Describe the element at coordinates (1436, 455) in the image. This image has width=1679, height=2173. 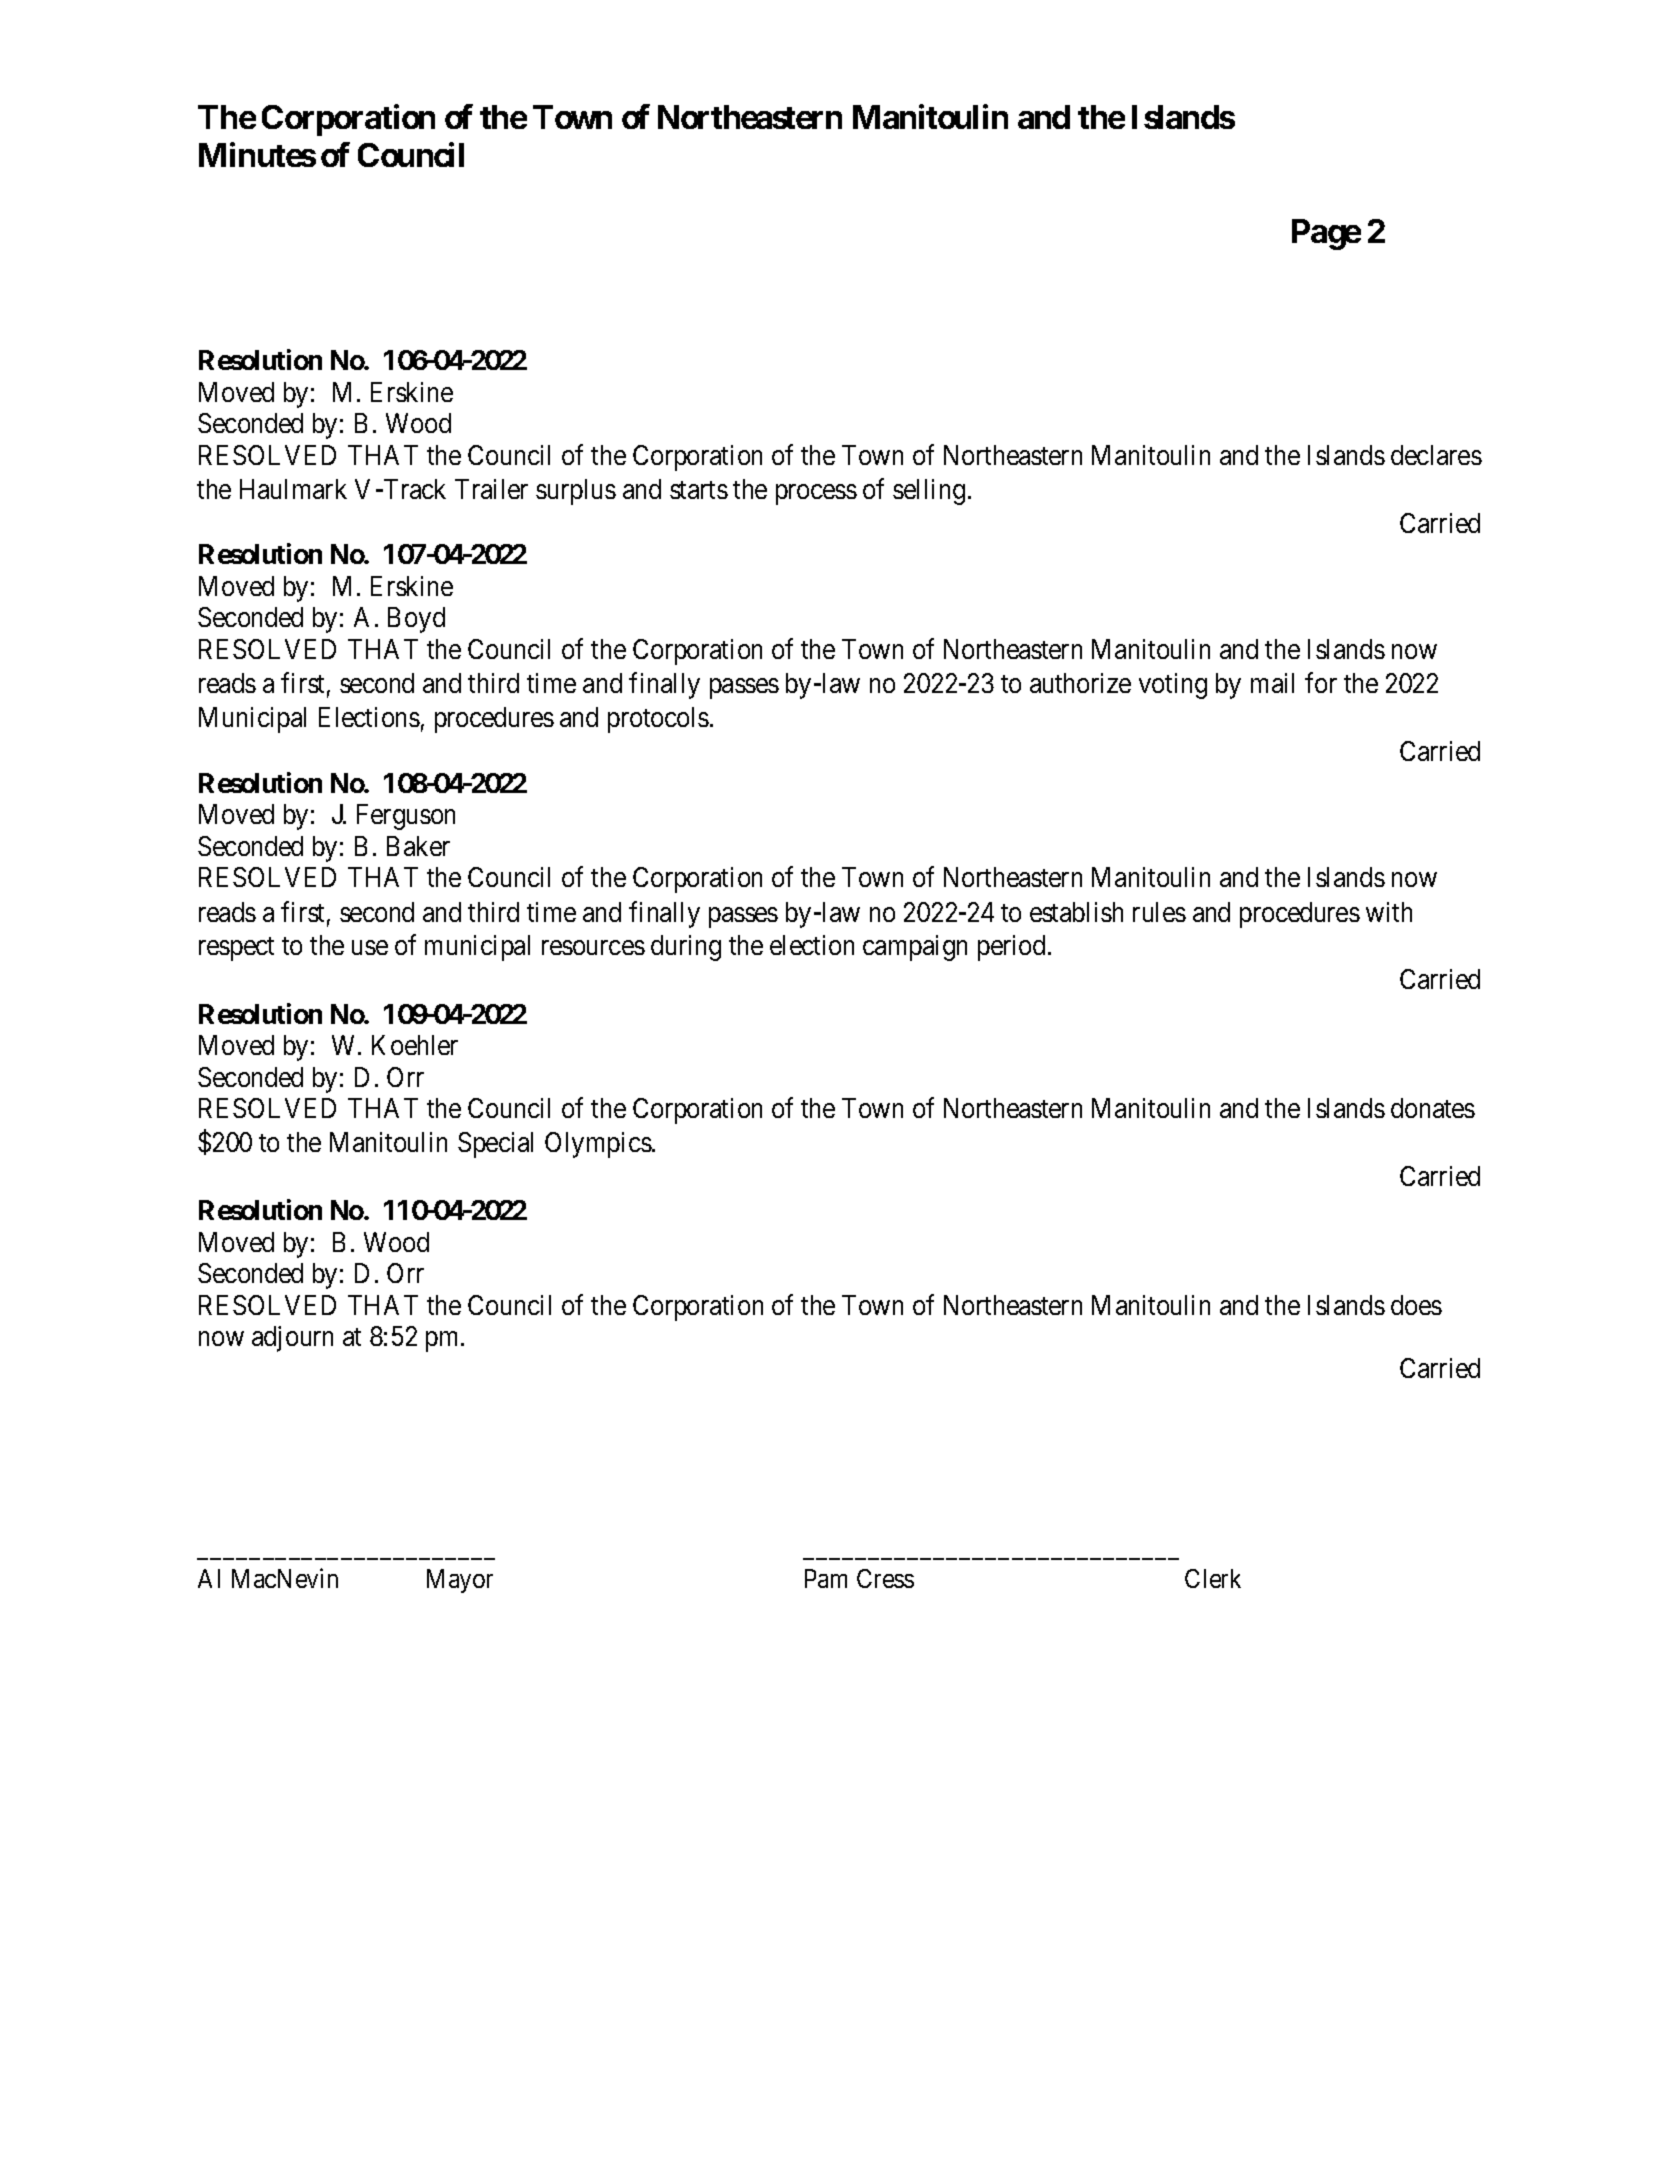
I see `declares` at that location.
